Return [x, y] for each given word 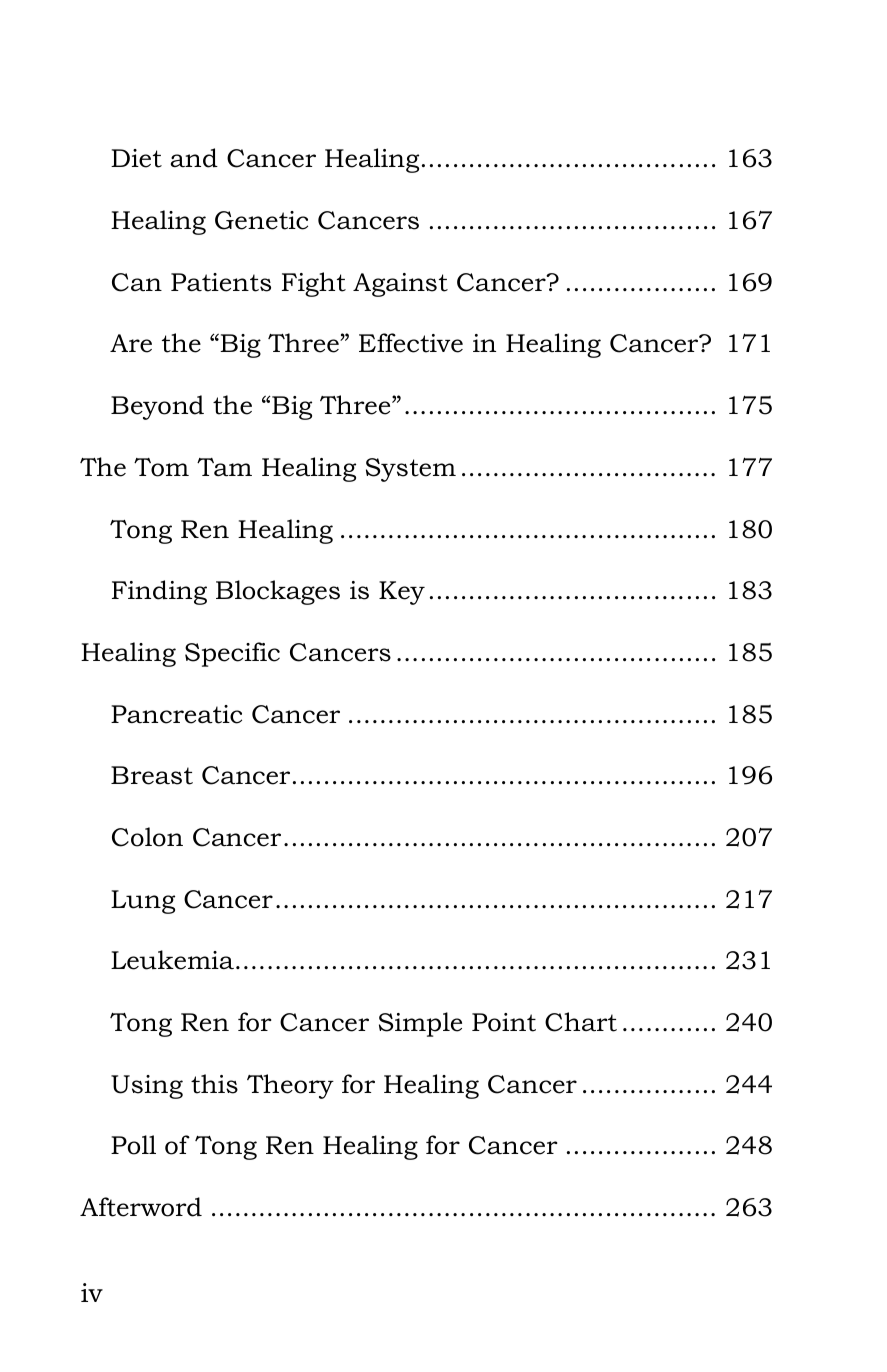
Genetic [261, 220]
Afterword [141, 1207]
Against [400, 285]
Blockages [278, 592]
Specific [232, 654]
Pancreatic [176, 714]
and [194, 158]
